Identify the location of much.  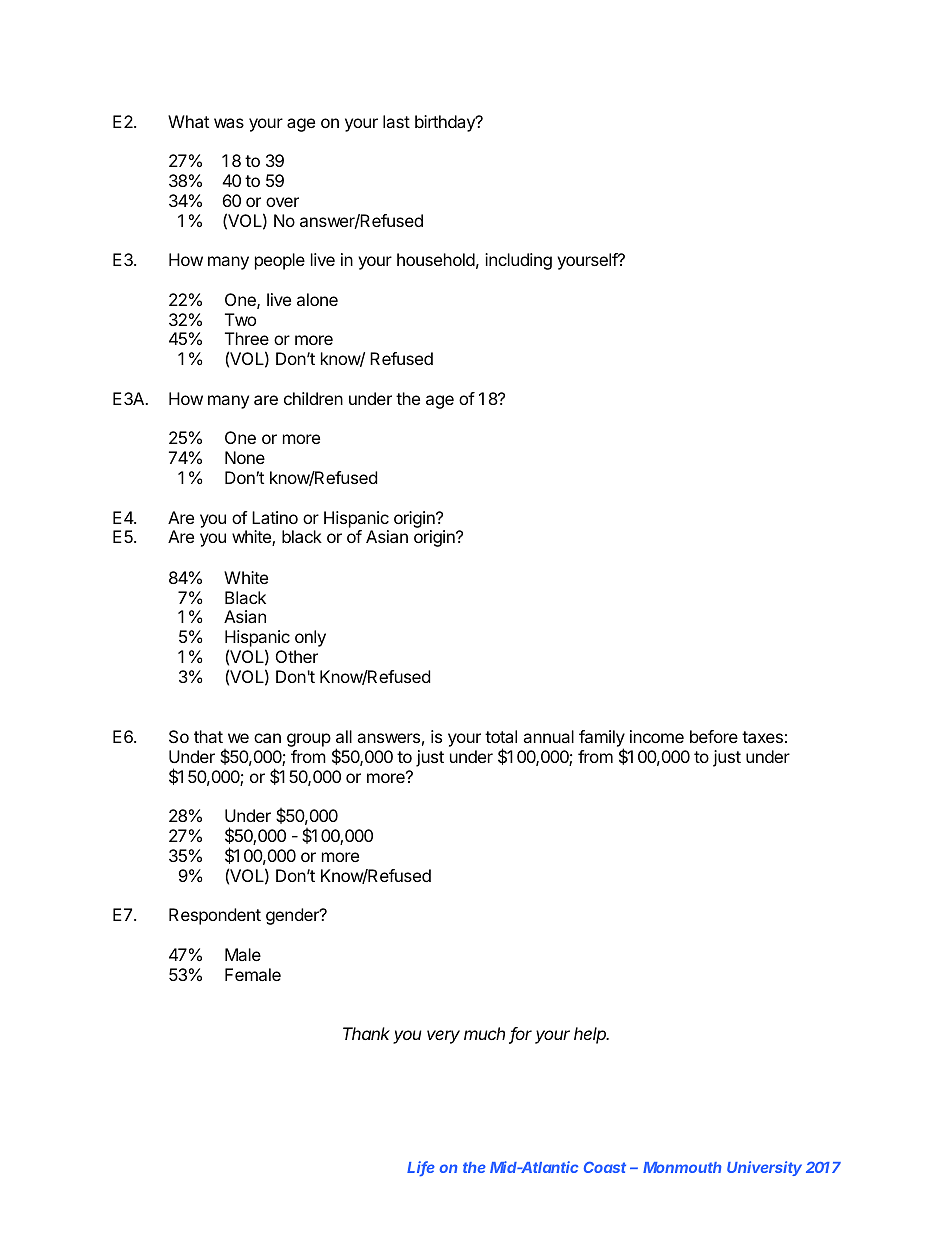
(484, 1033).
